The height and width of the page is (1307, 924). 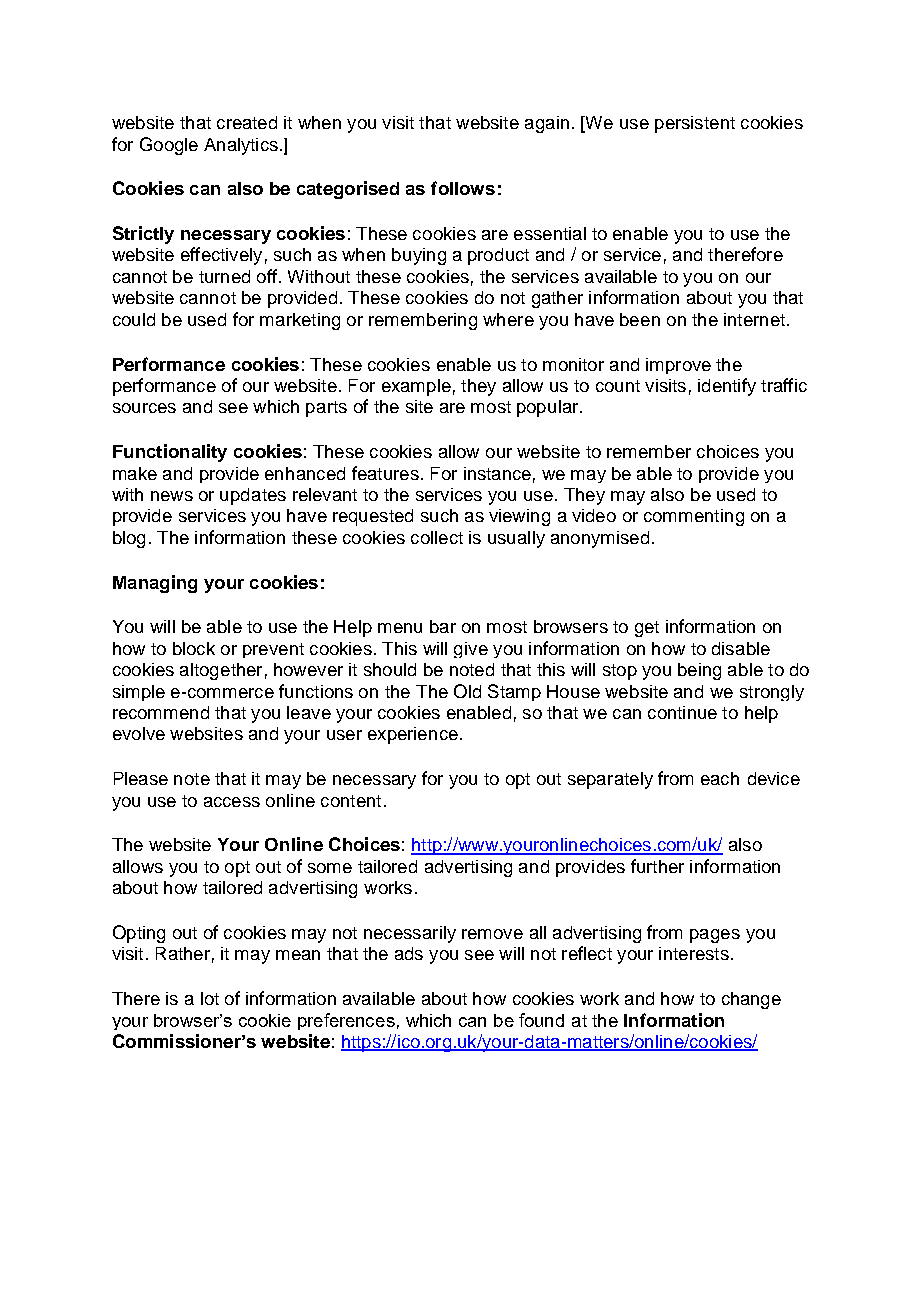 What do you see at coordinates (232, 802) in the page?
I see `access` at bounding box center [232, 802].
